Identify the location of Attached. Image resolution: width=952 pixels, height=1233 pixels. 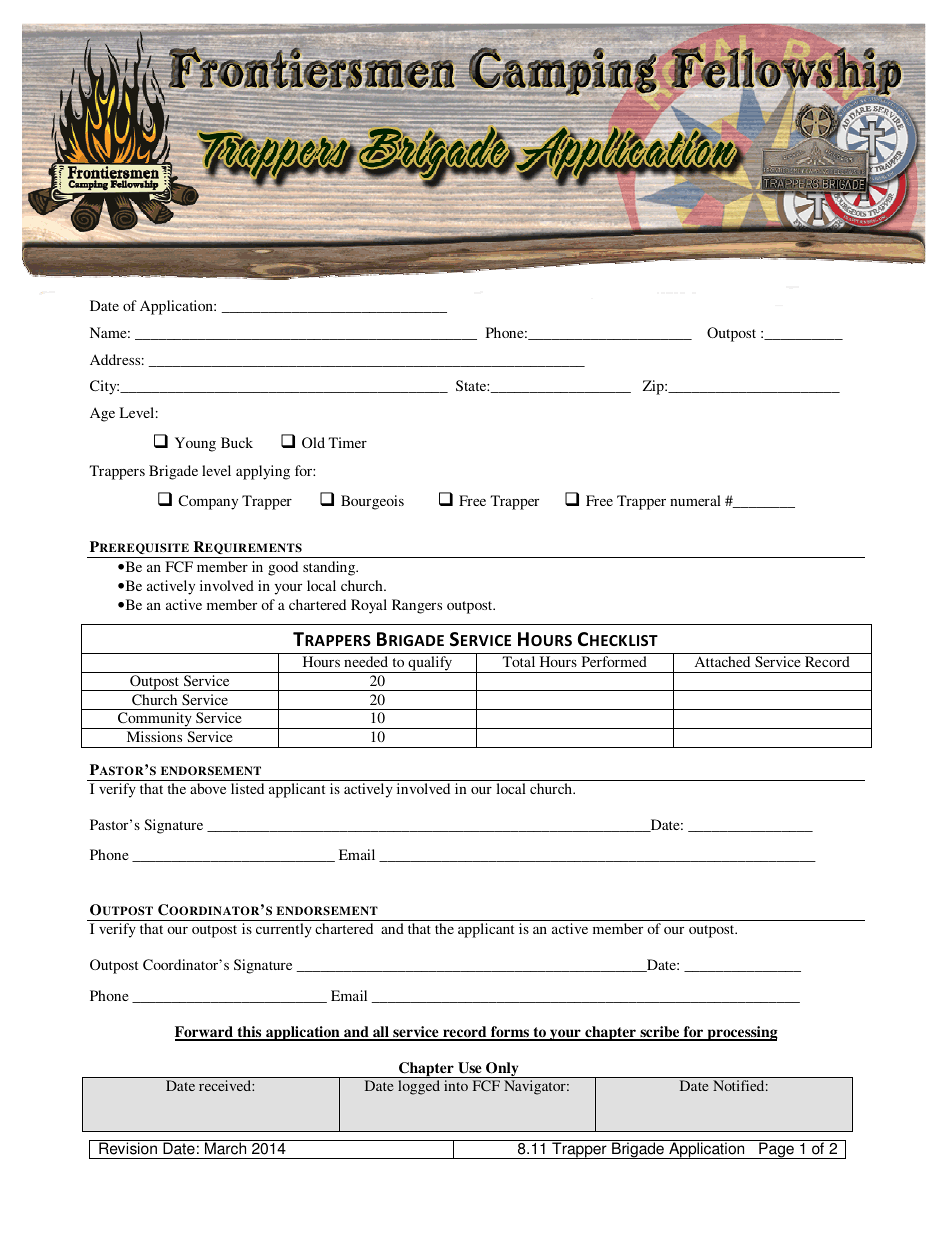
(722, 661).
